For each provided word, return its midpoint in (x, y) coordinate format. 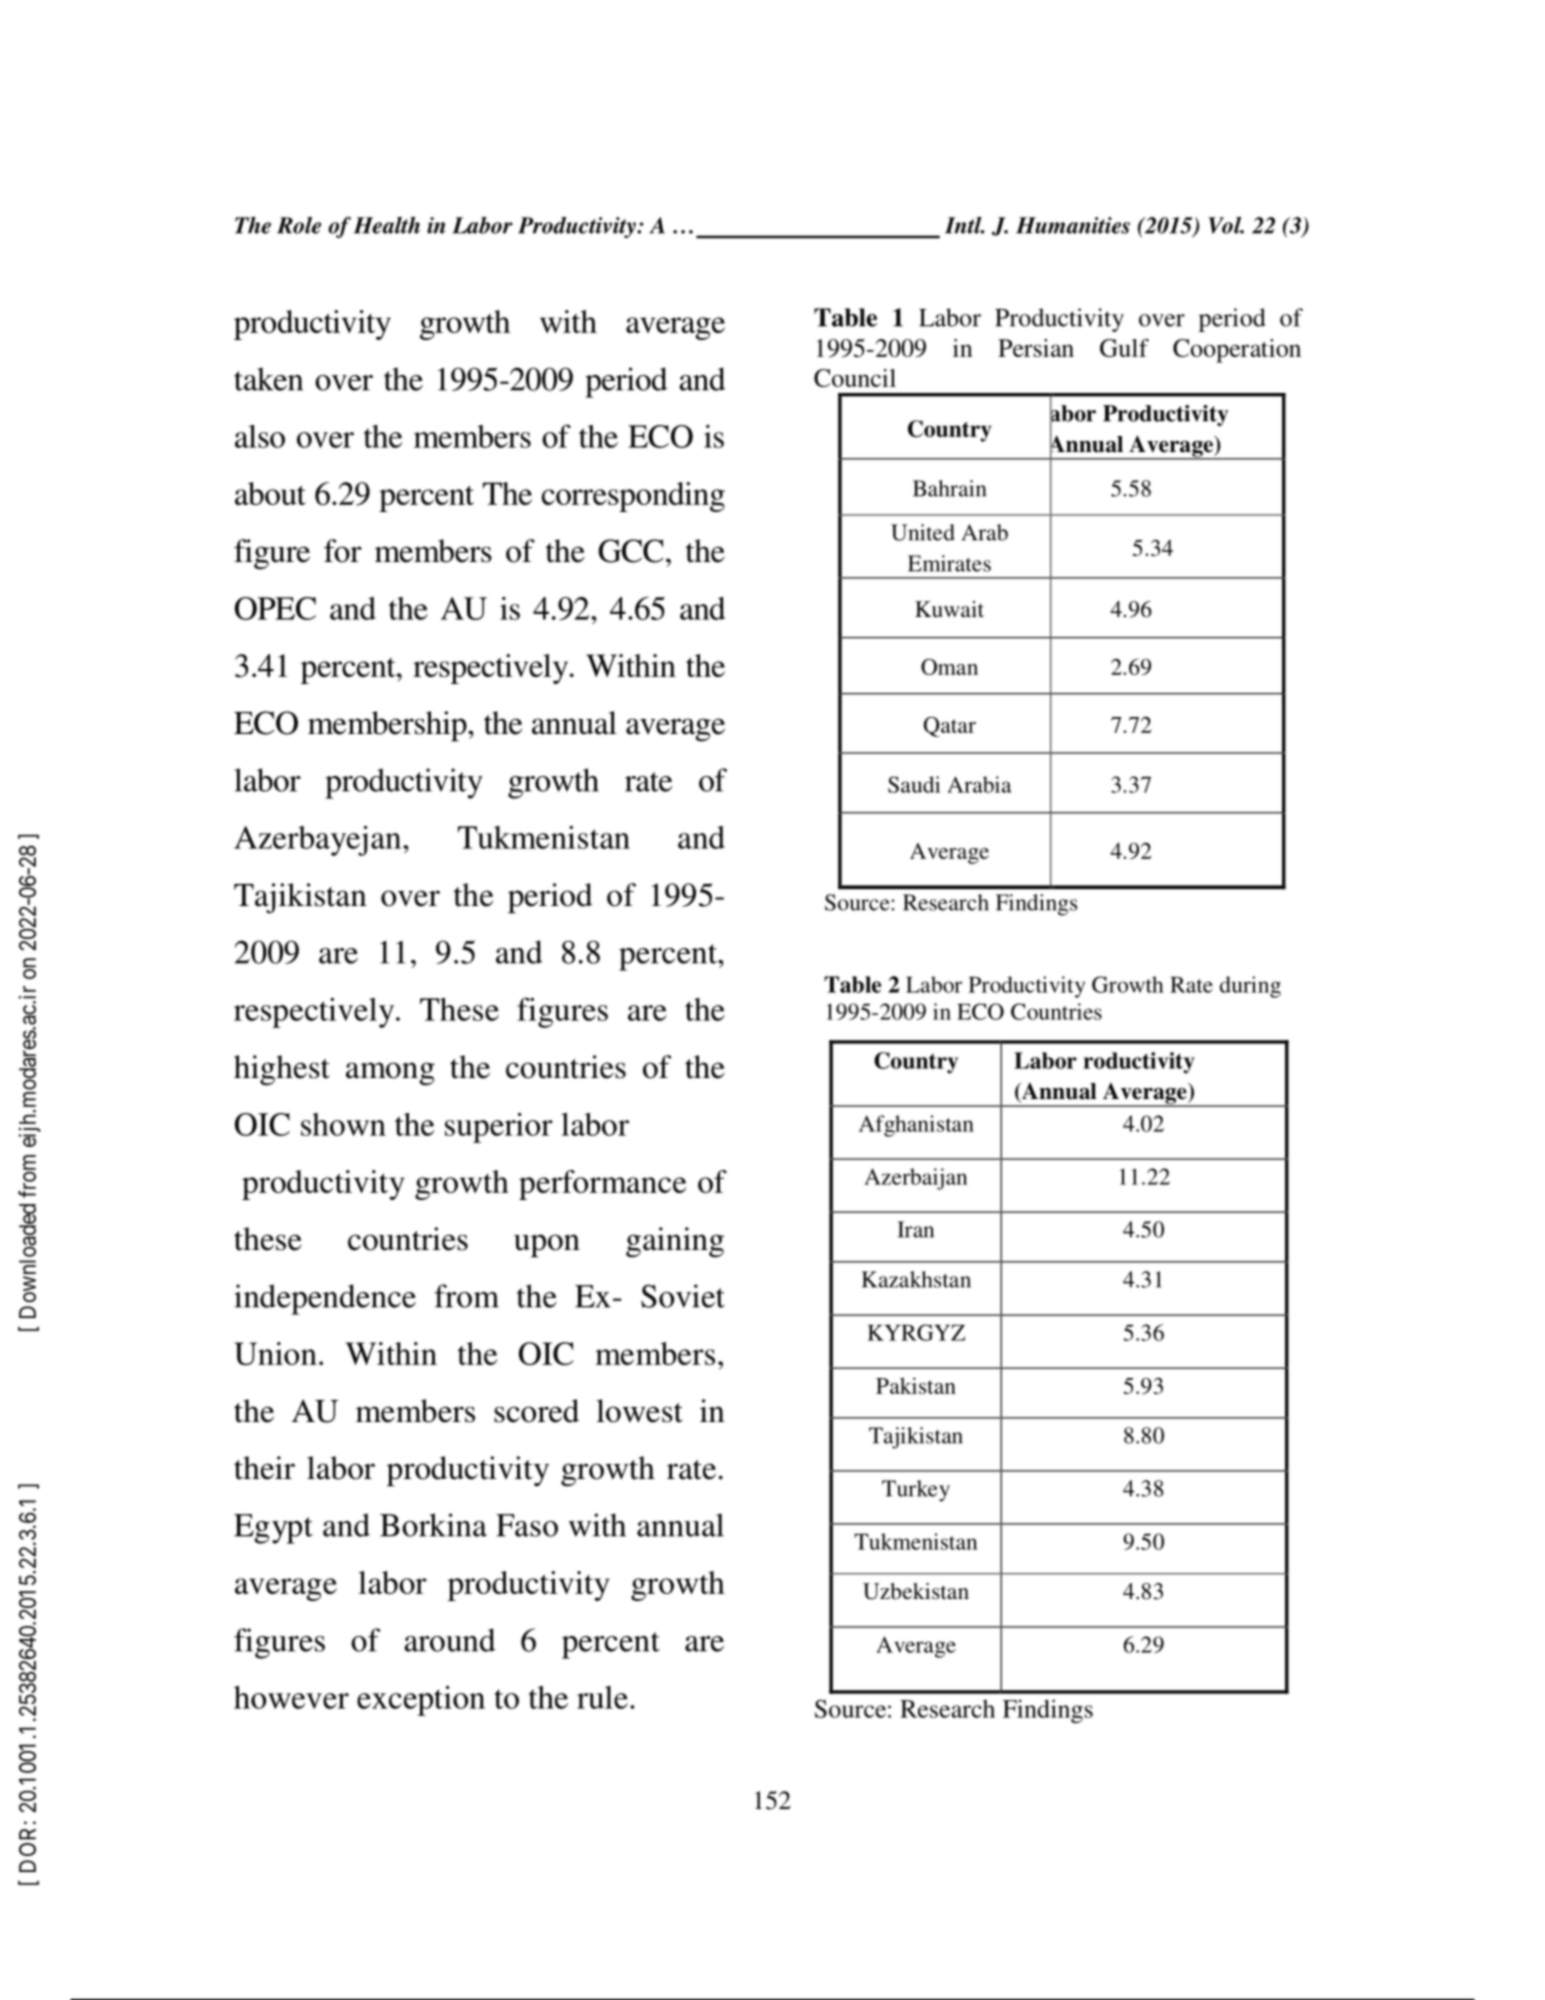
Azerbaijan (915, 1179)
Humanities (1073, 225)
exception (421, 1701)
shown (343, 1124)
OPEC (275, 608)
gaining (675, 1242)
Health (387, 225)
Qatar (950, 726)
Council (855, 378)
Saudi (914, 784)
